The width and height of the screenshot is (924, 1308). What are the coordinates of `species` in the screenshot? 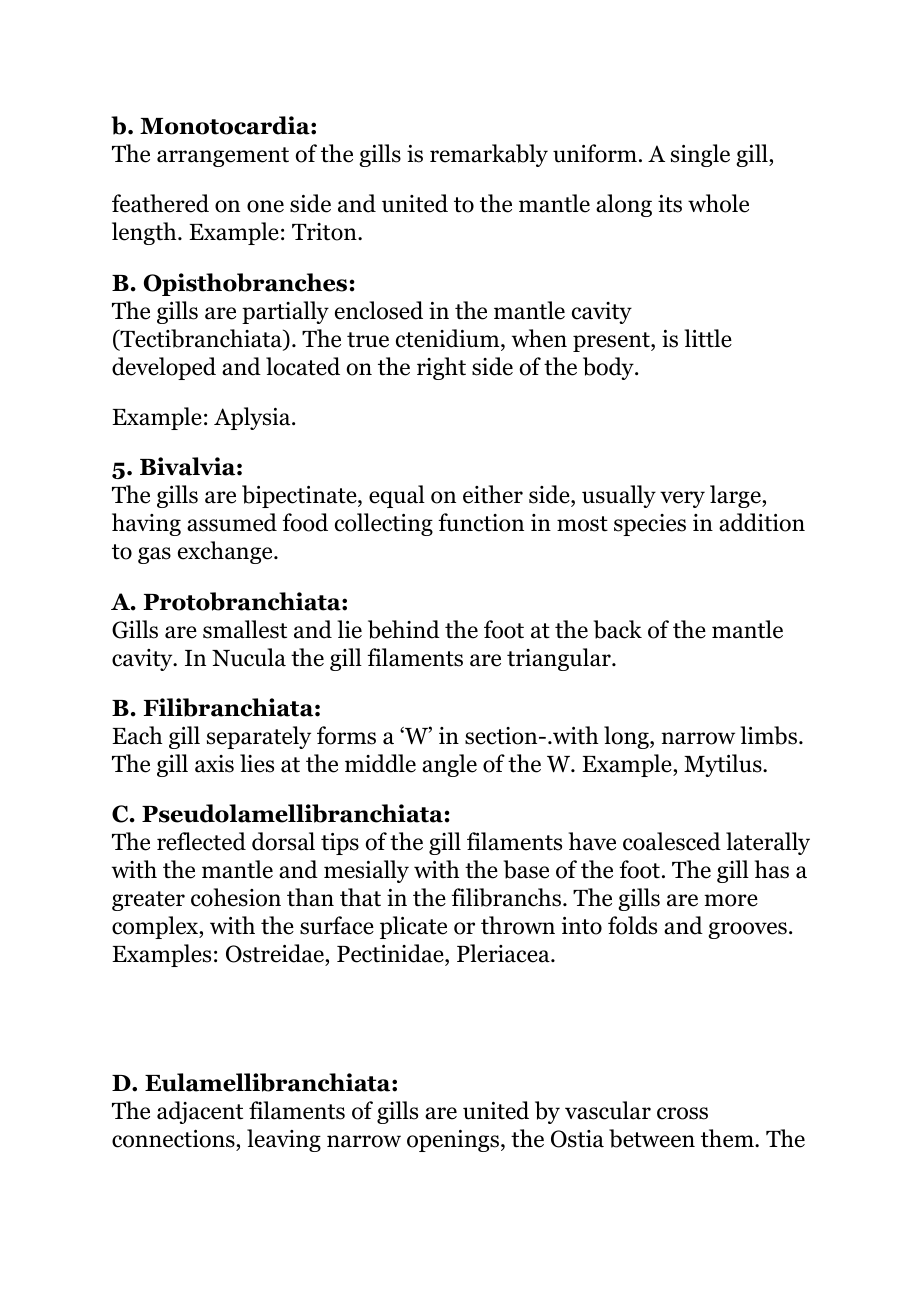 It's located at (650, 525).
